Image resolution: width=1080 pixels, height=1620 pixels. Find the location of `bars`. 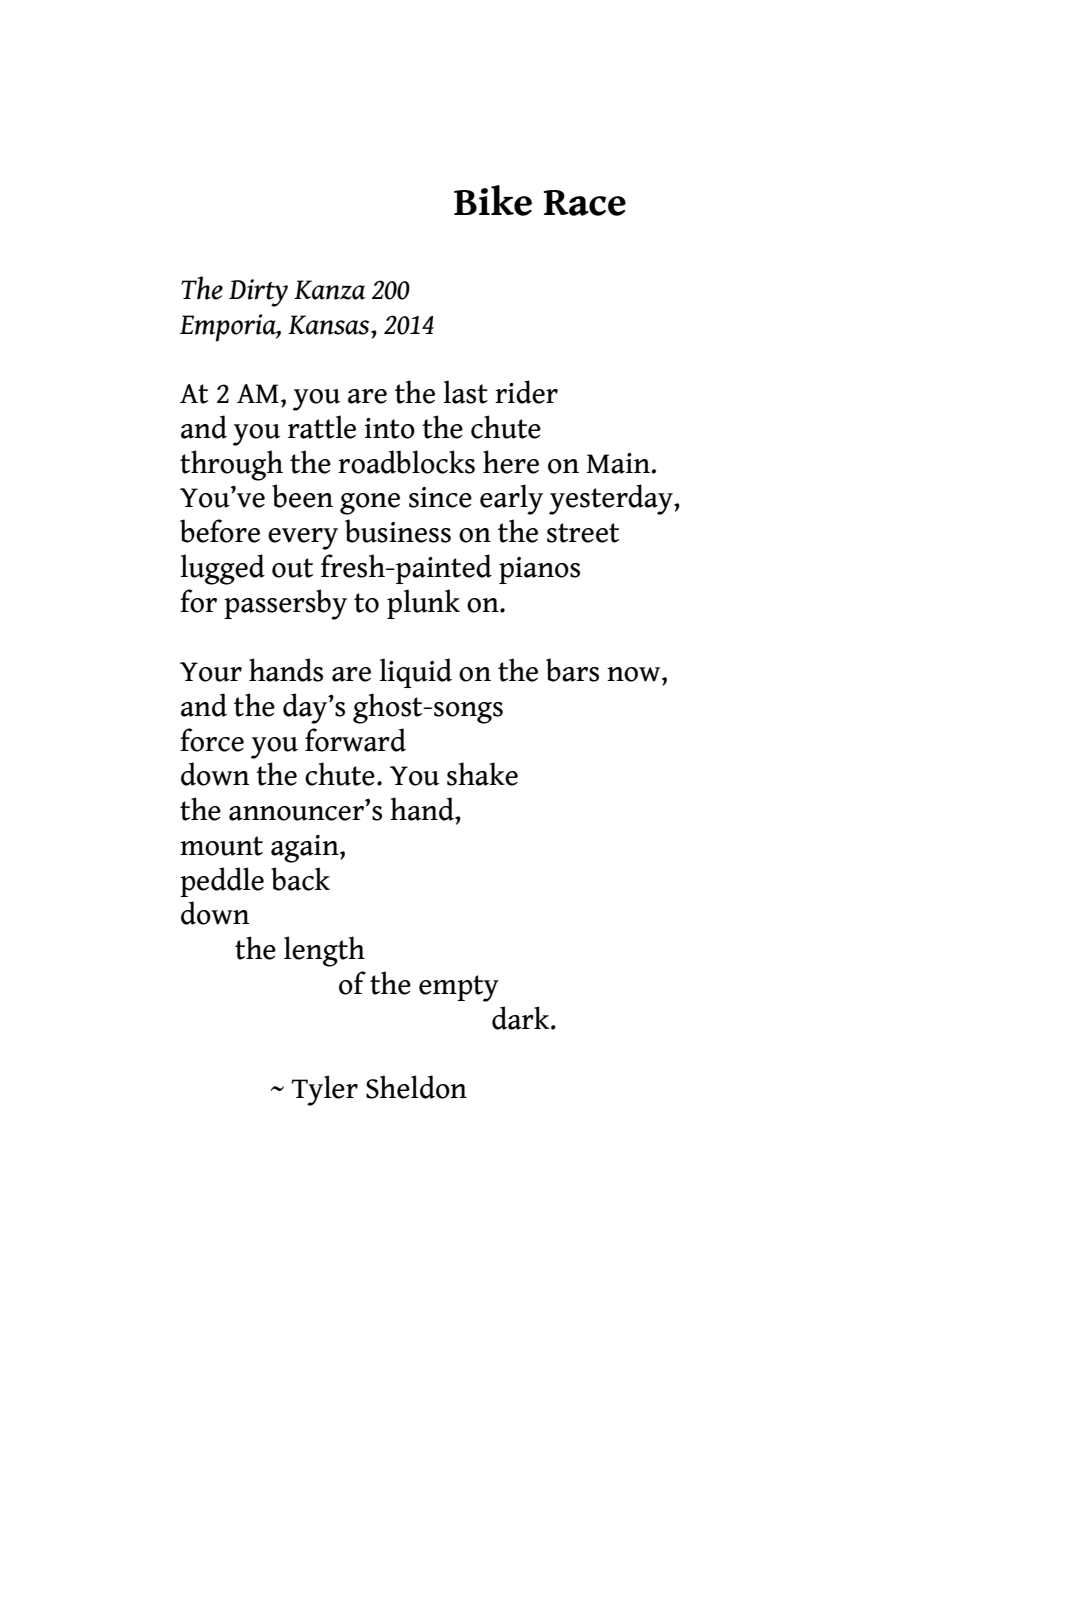

bars is located at coordinates (572, 670).
